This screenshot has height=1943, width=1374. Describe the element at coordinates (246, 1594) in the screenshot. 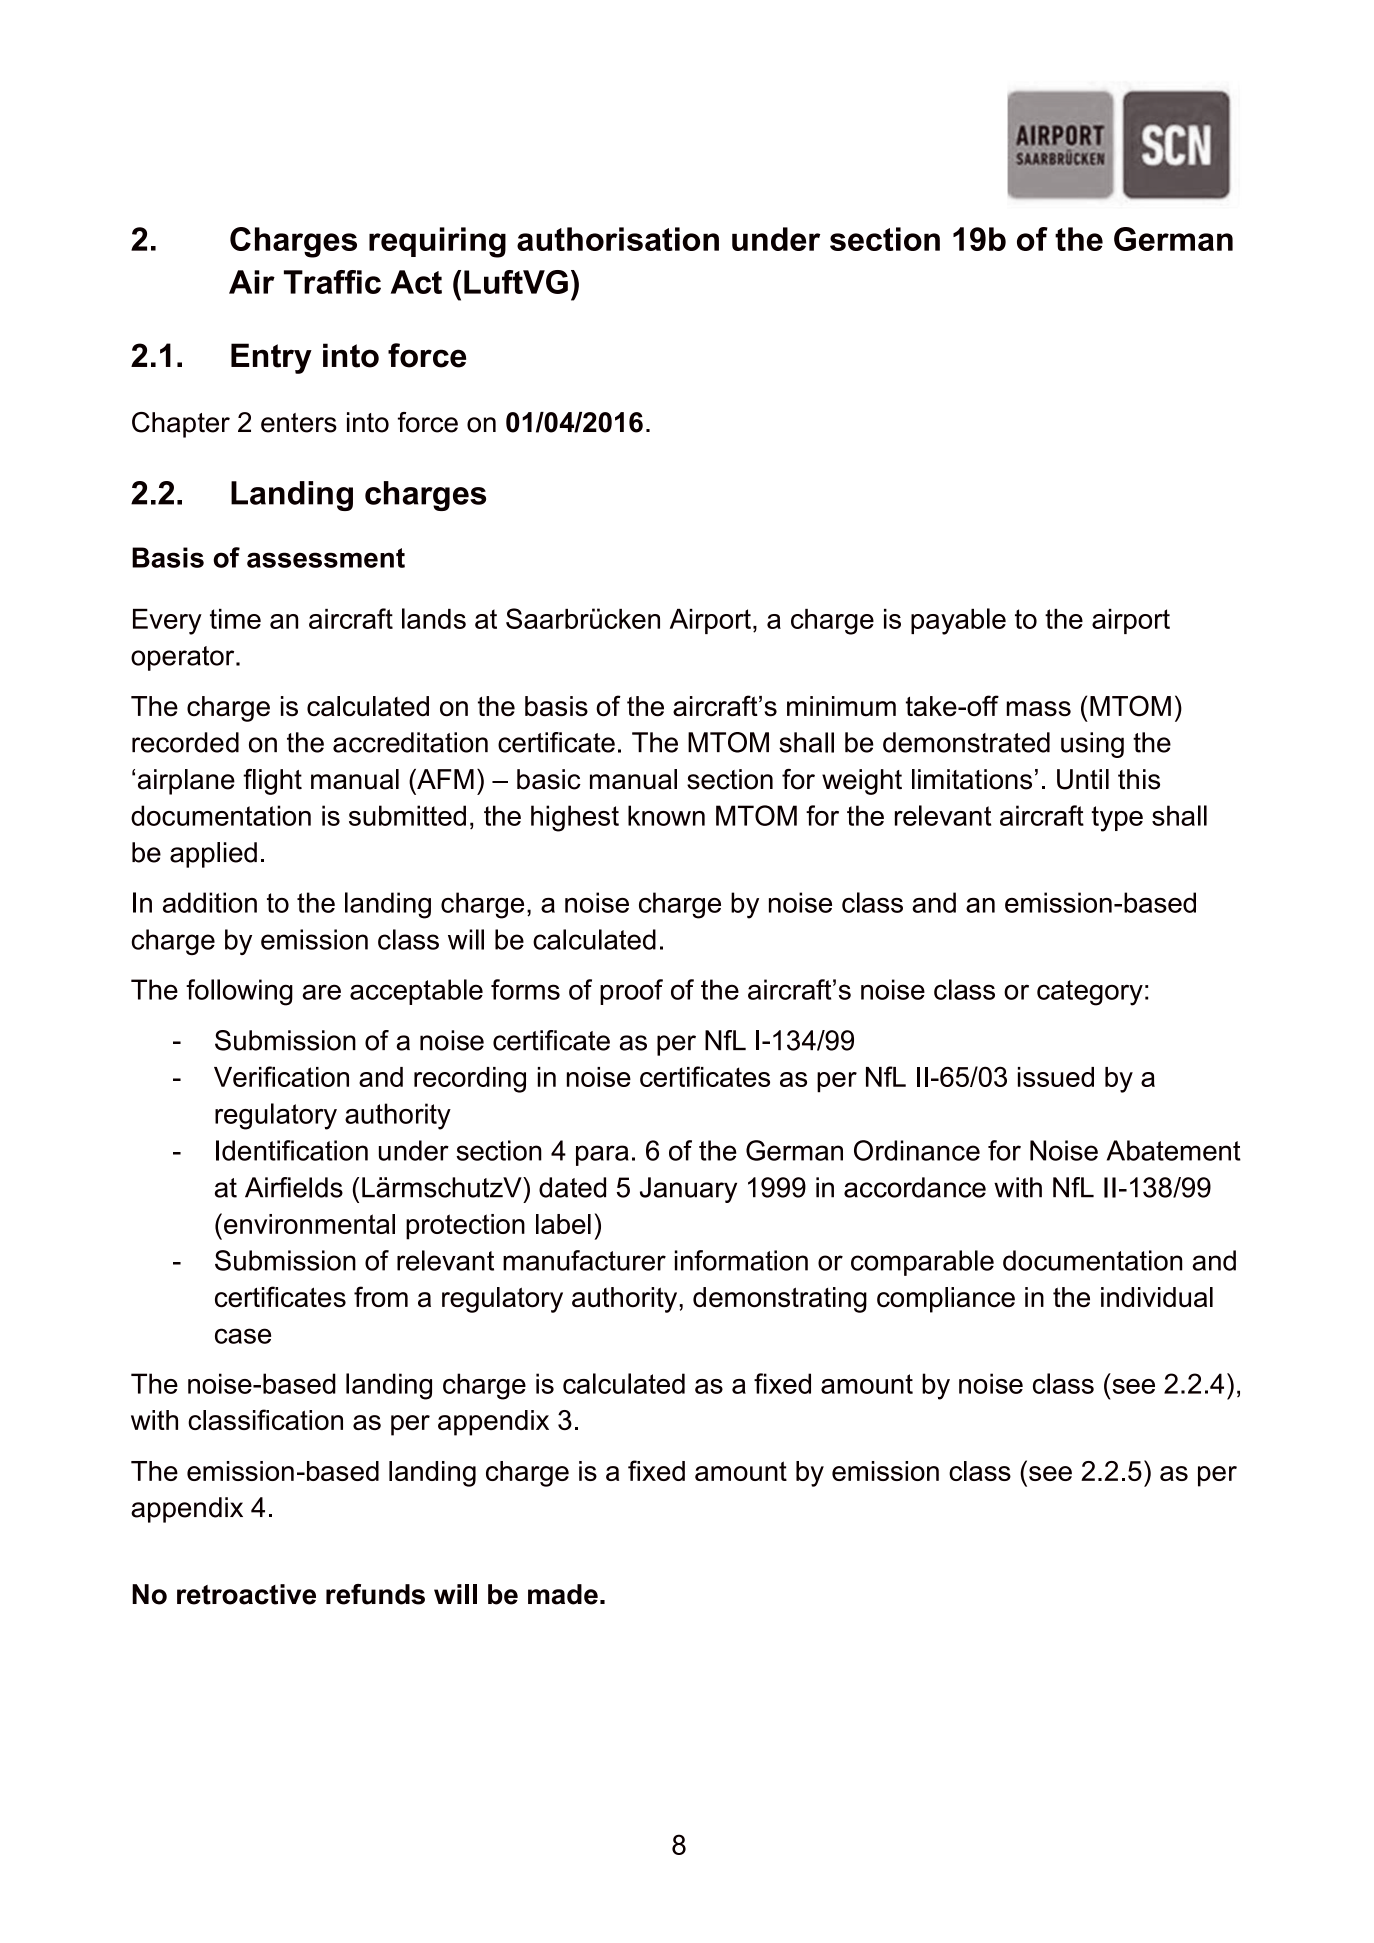

I see `retroactive` at that location.
